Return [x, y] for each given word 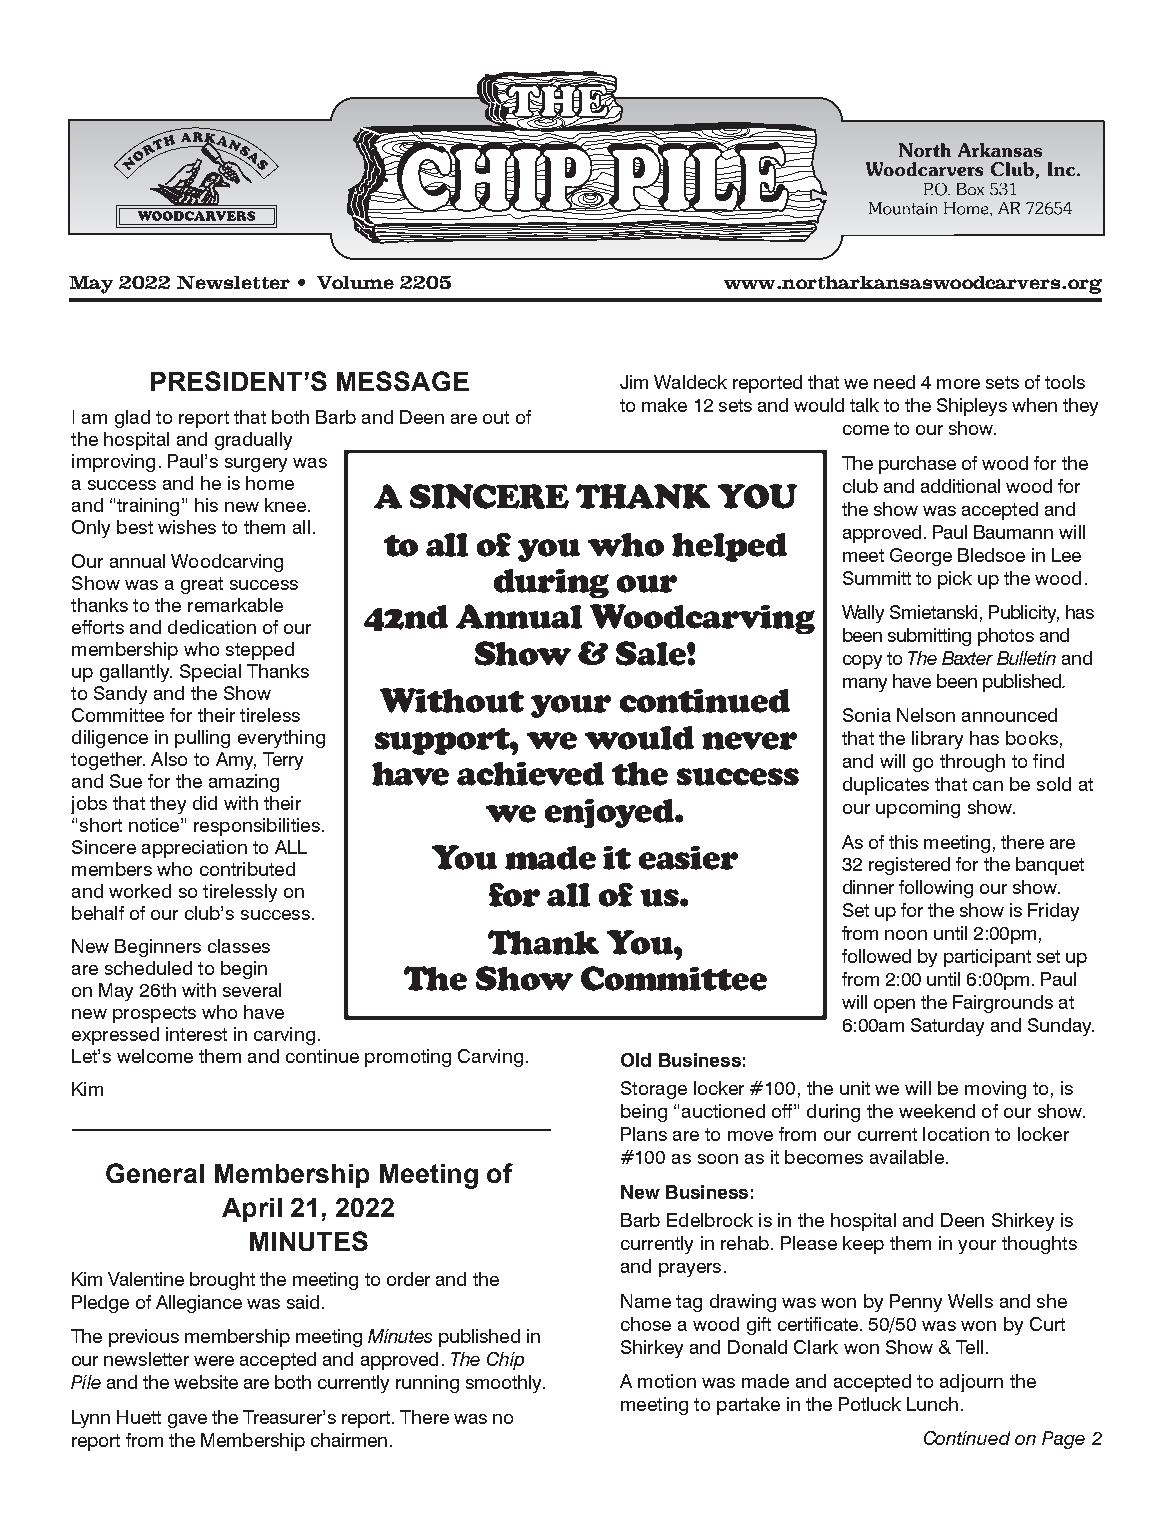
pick [955, 580]
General [155, 1173]
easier [688, 858]
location [956, 1134]
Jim [634, 382]
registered [909, 866]
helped [729, 547]
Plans [644, 1134]
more [958, 384]
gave [187, 1421]
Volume [355, 282]
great [202, 585]
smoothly [505, 1384]
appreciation [194, 849]
